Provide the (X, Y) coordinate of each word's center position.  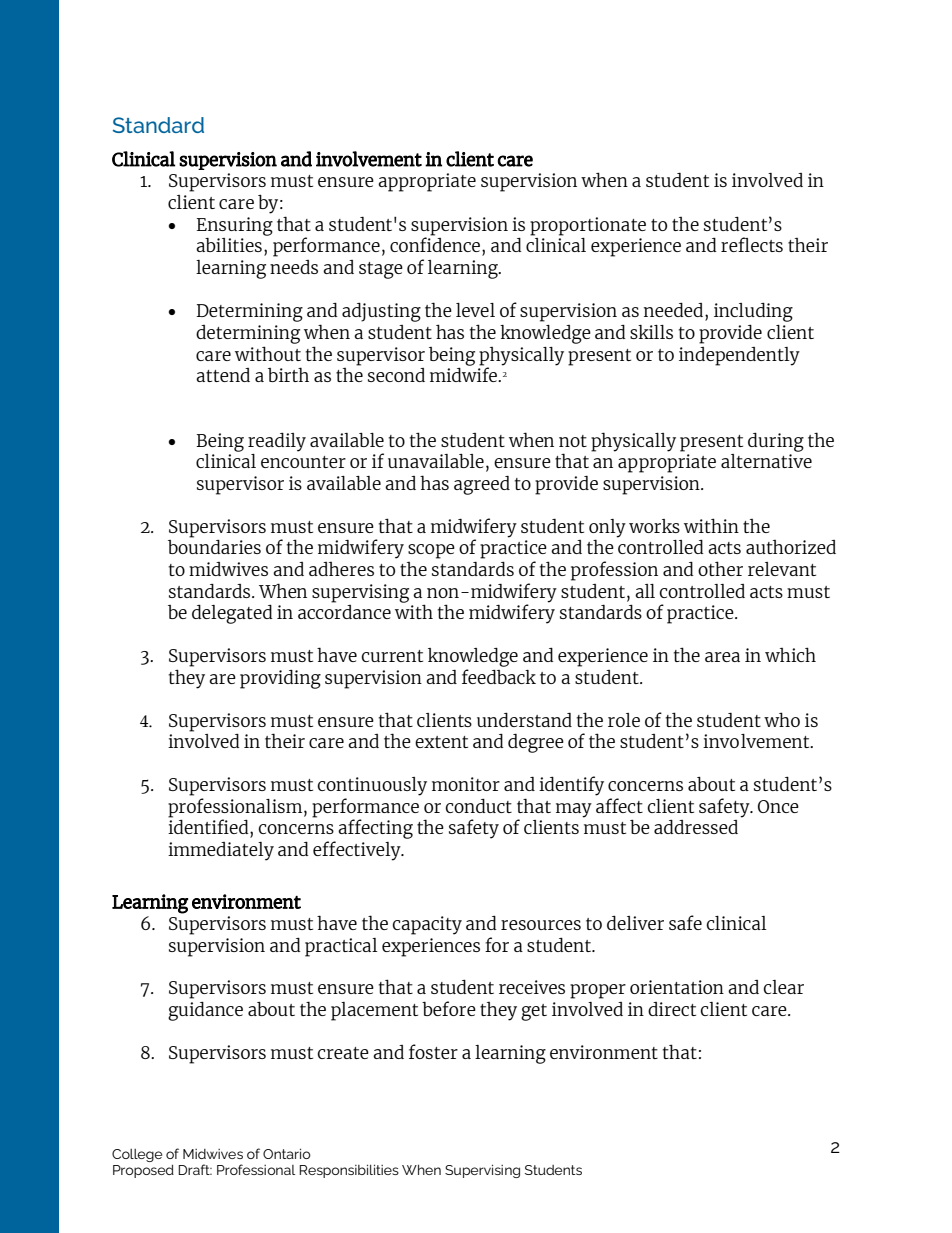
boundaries (214, 547)
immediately (221, 851)
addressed (696, 827)
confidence (436, 246)
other (720, 568)
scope (431, 551)
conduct (478, 806)
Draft (195, 1169)
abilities (229, 245)
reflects (752, 244)
